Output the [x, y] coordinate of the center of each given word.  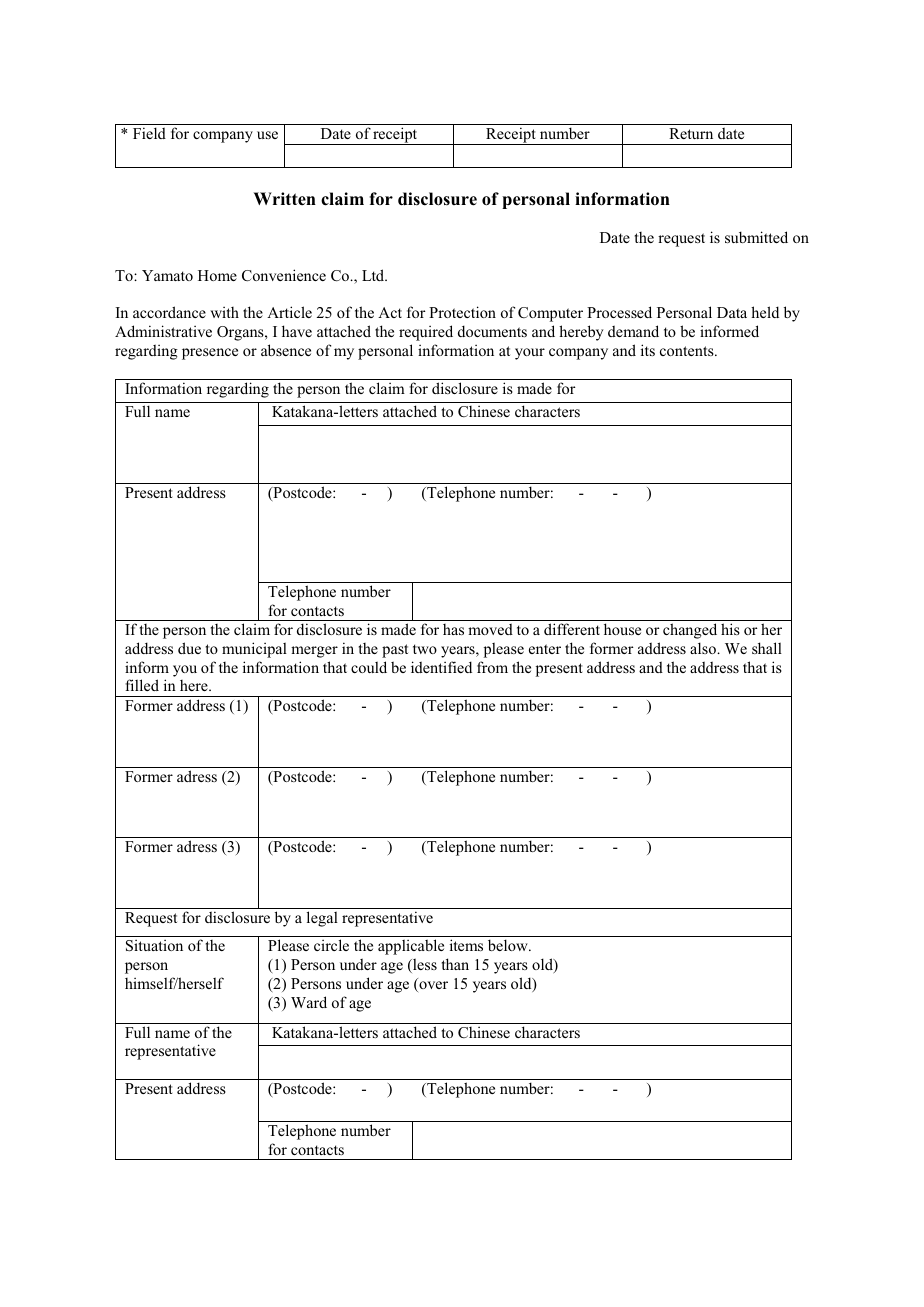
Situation [154, 945]
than [455, 964]
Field [149, 133]
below [509, 945]
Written [285, 199]
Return [691, 133]
